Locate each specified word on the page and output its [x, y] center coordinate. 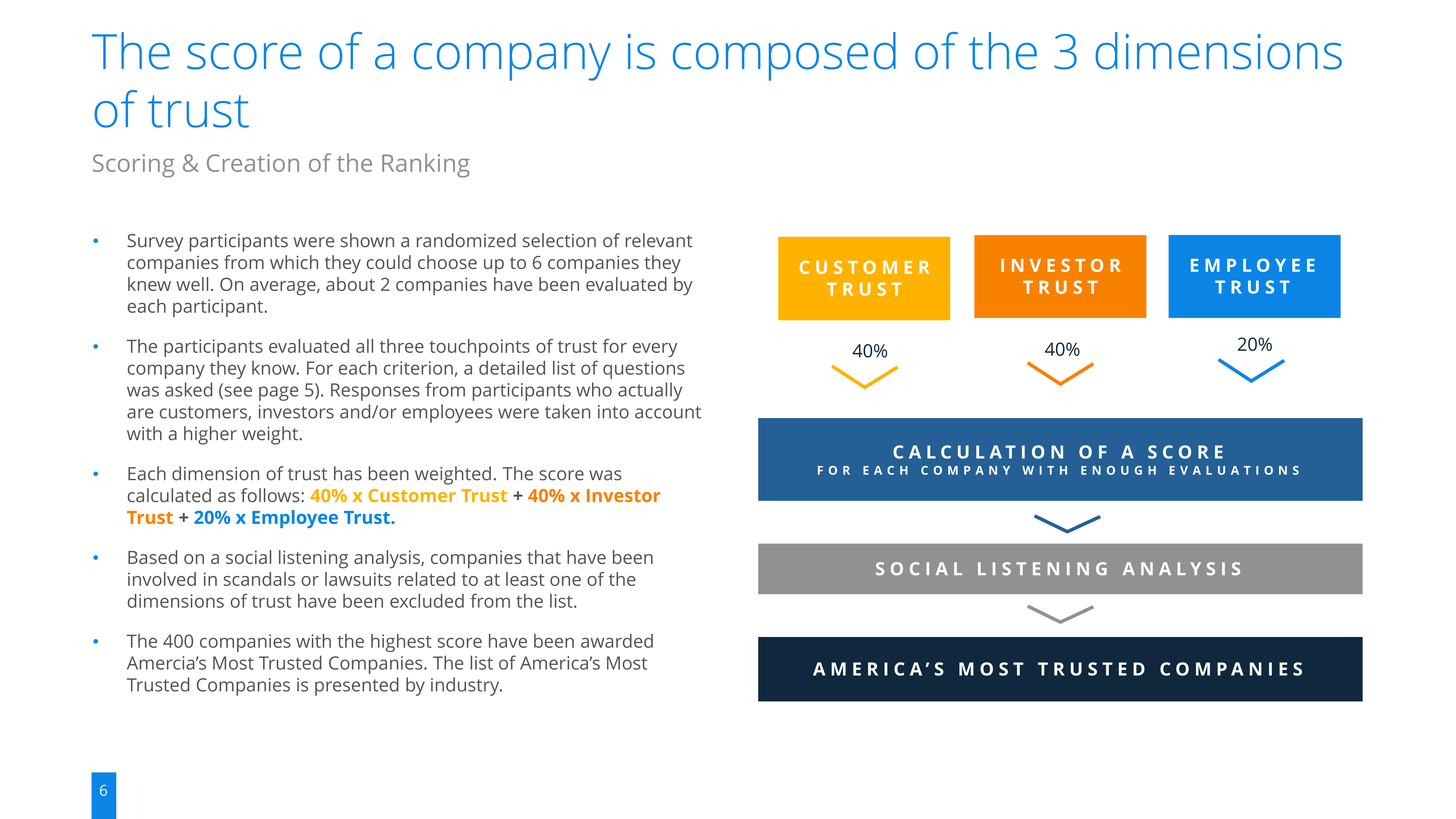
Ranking [426, 165]
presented [357, 686]
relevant [659, 240]
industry [466, 686]
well [192, 284]
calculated [169, 495]
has [348, 473]
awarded [617, 641]
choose [447, 262]
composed [784, 56]
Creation [253, 163]
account [668, 412]
